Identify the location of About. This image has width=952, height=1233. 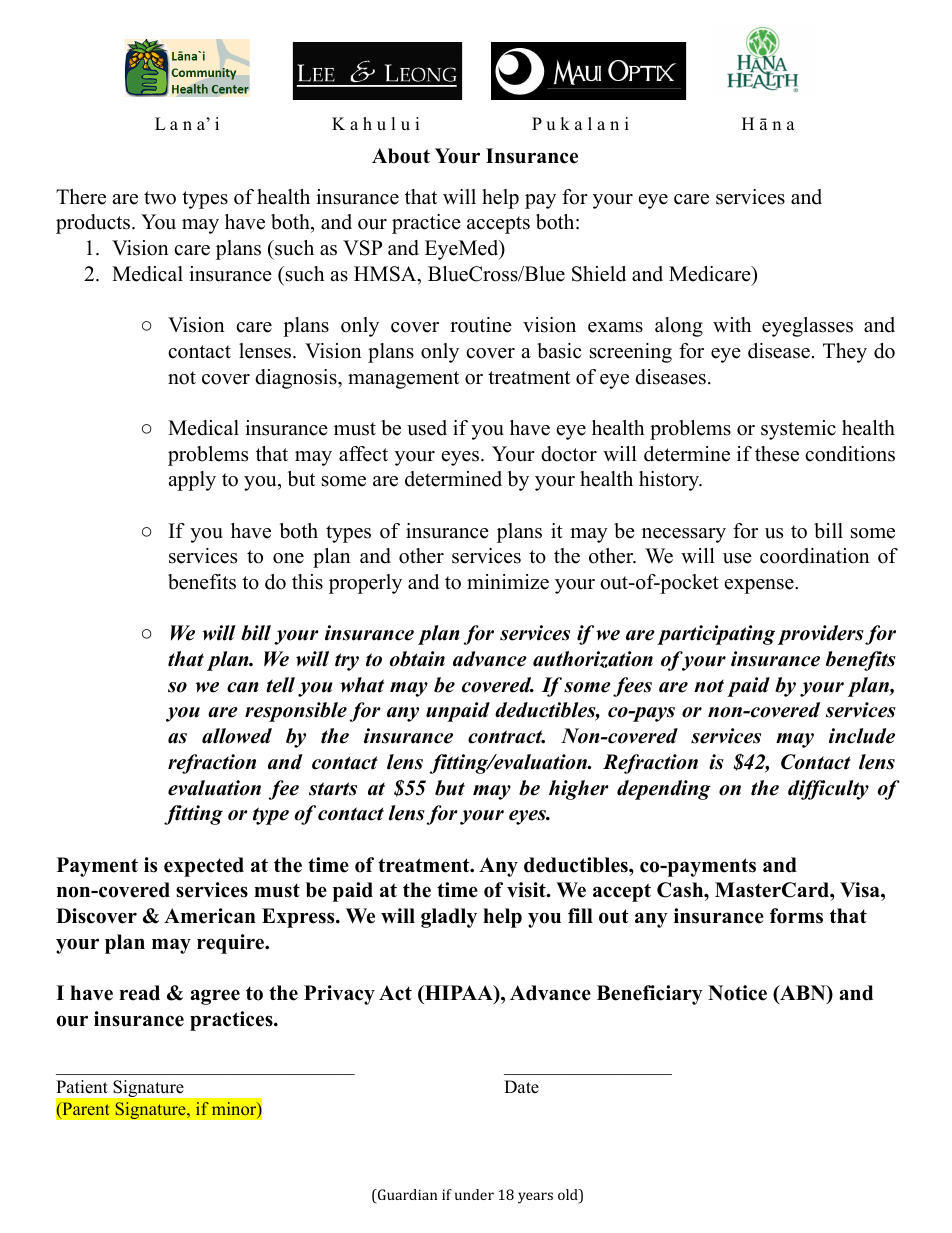
(401, 156).
